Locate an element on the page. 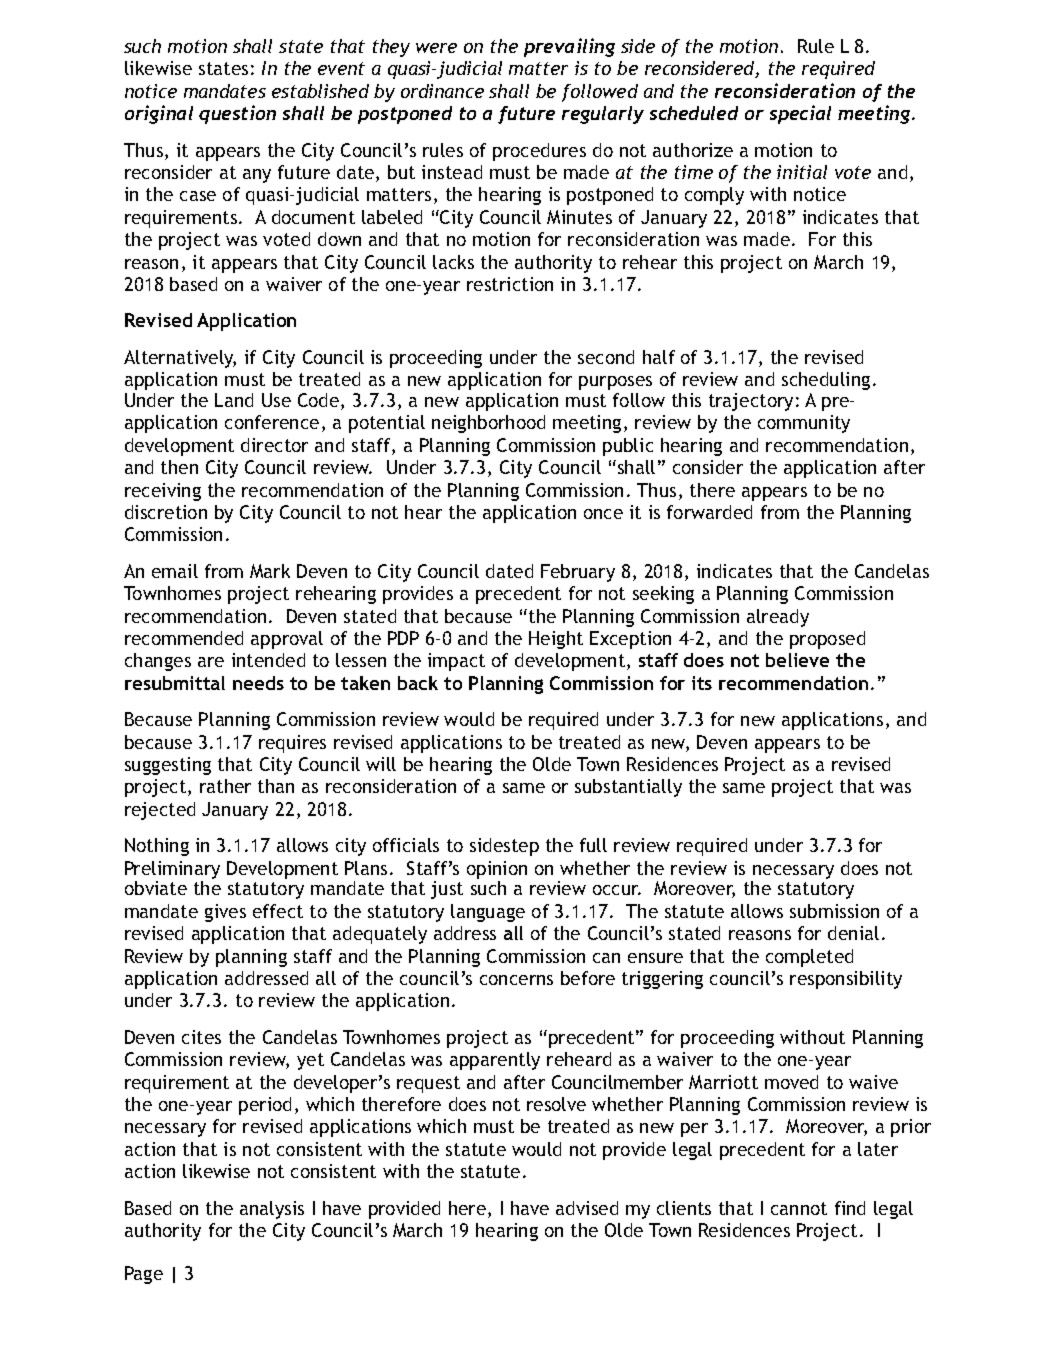 The image size is (1056, 1367). neighborhood is located at coordinates (488, 424).
